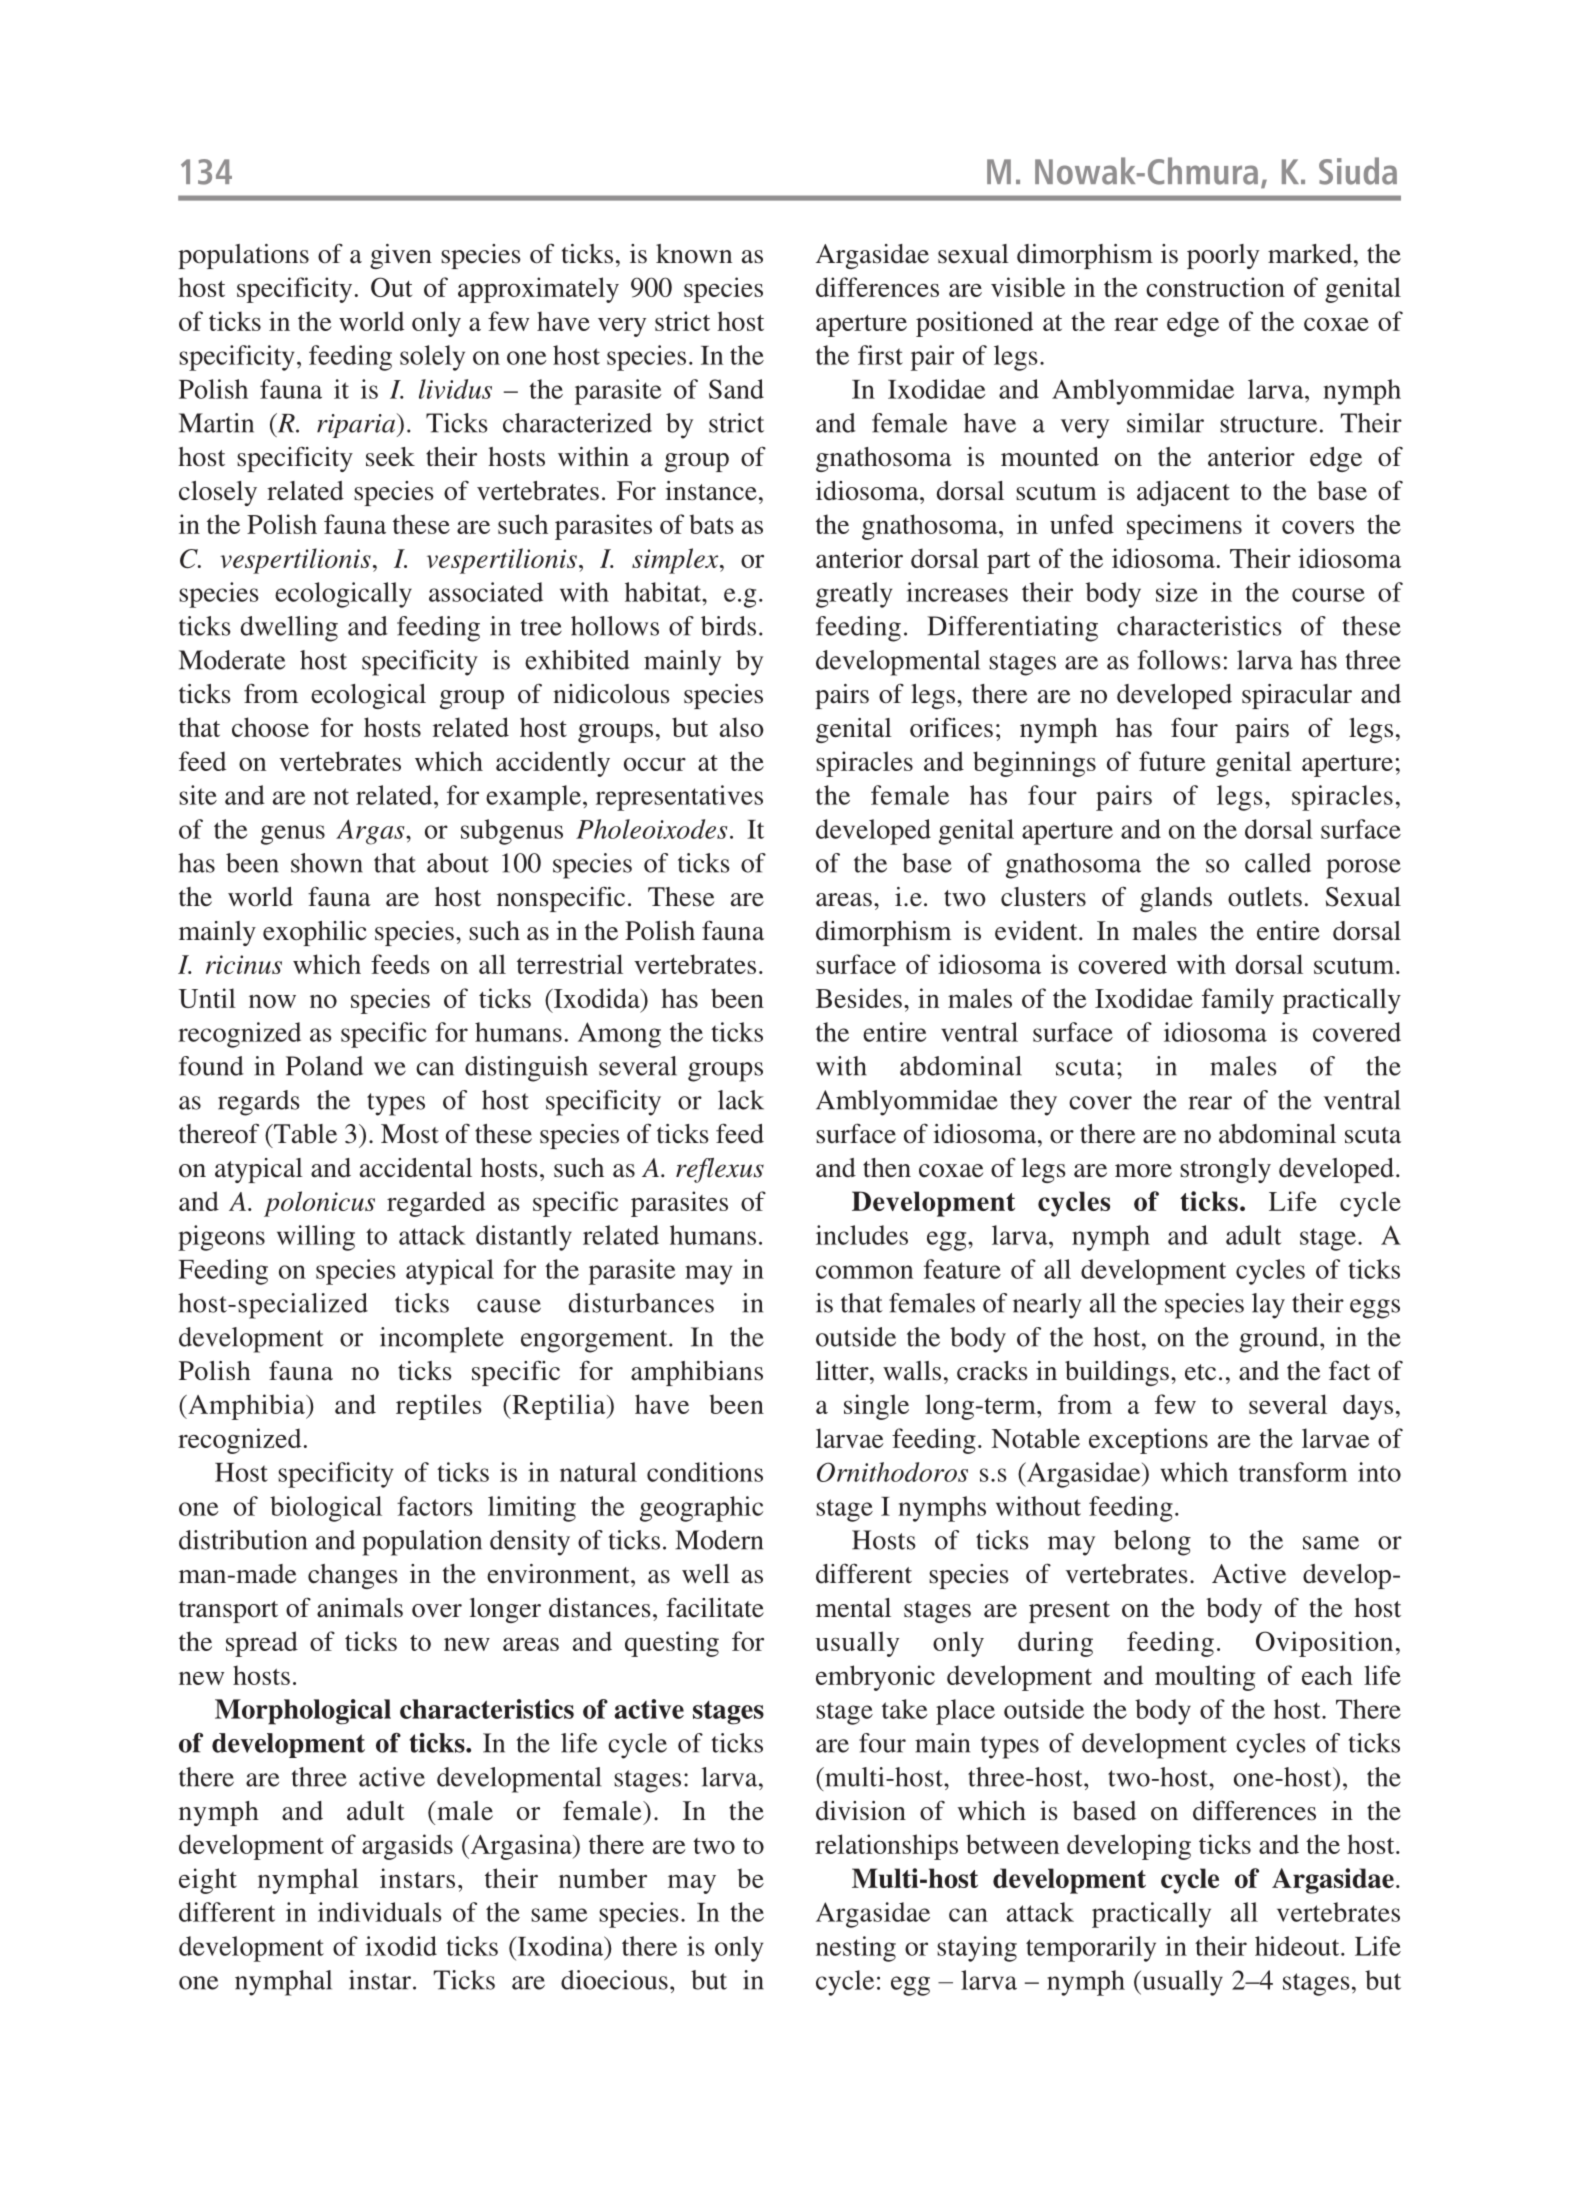 The height and width of the document is (2205, 1572). What do you see at coordinates (380, 1912) in the document?
I see `individuals` at bounding box center [380, 1912].
